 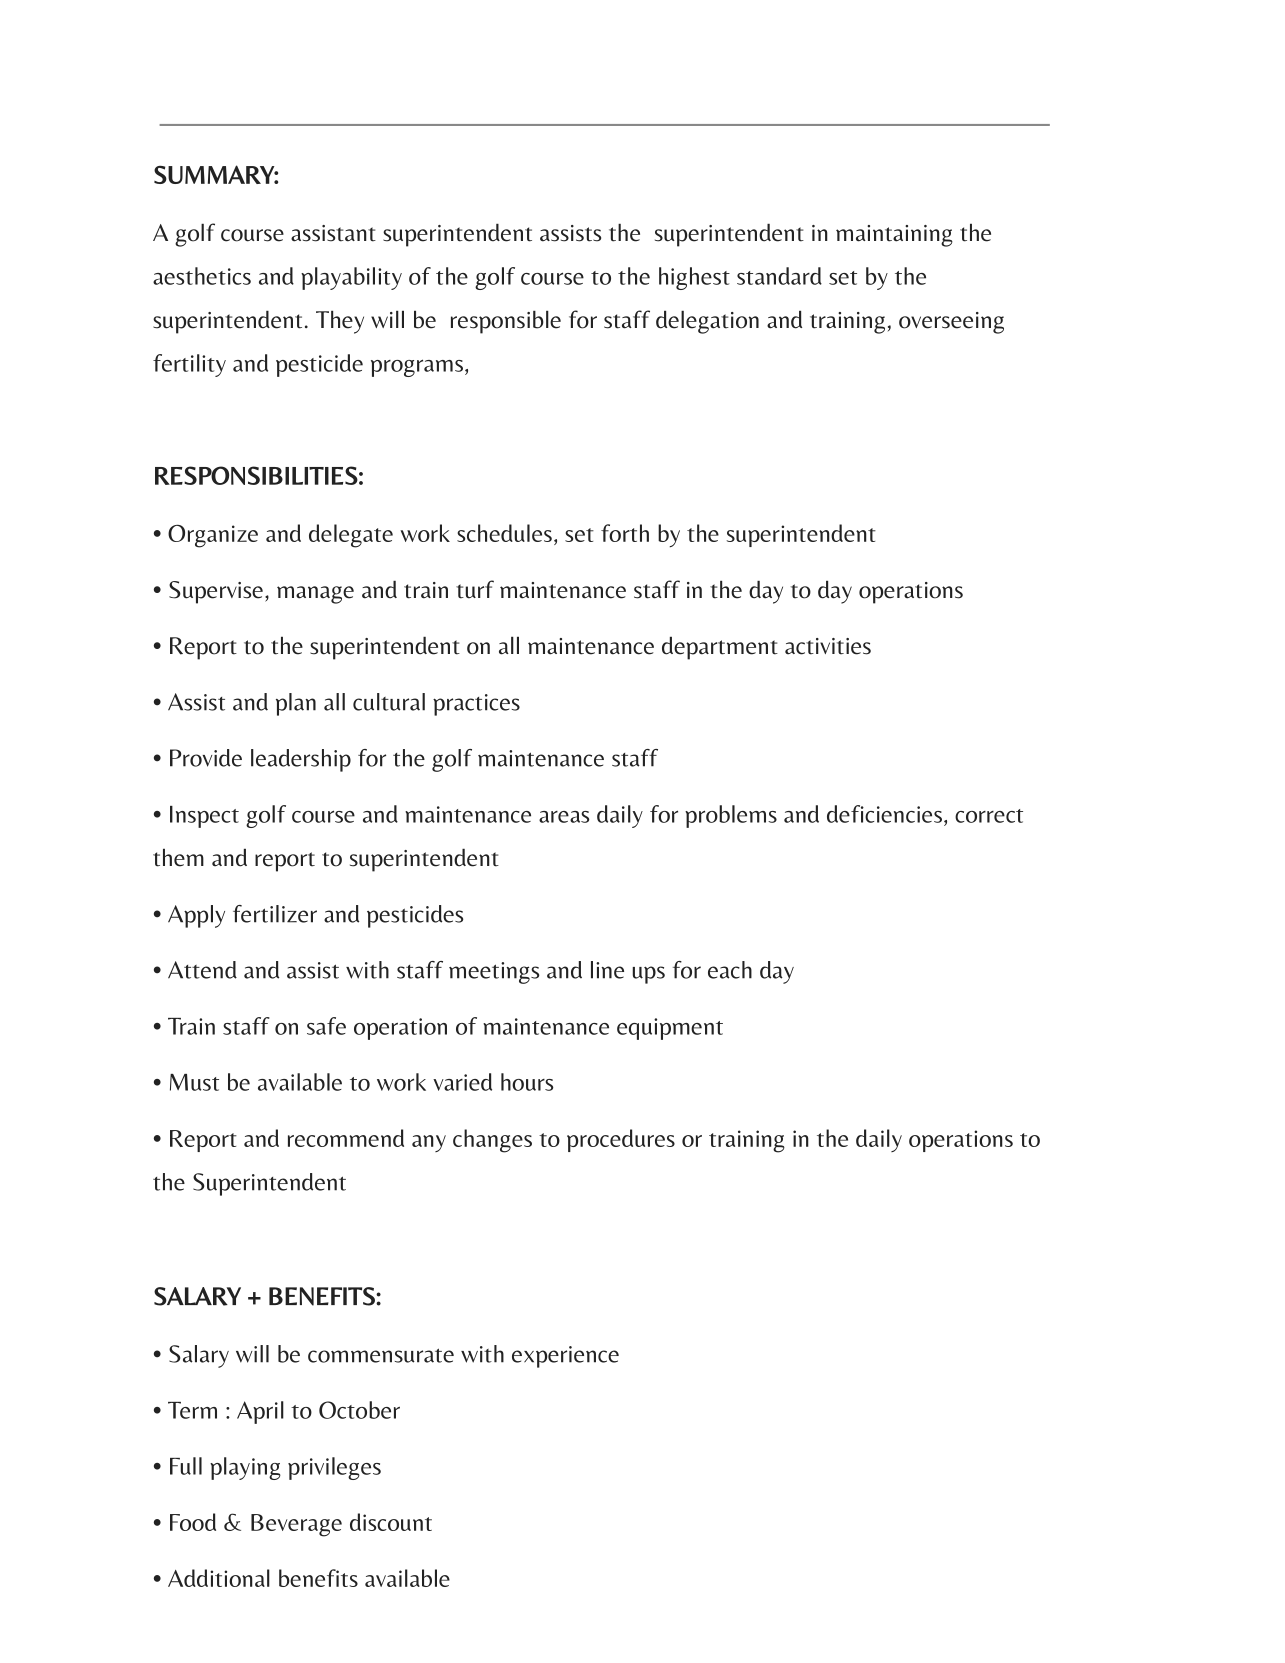 I want to click on responsible, so click(x=506, y=322).
